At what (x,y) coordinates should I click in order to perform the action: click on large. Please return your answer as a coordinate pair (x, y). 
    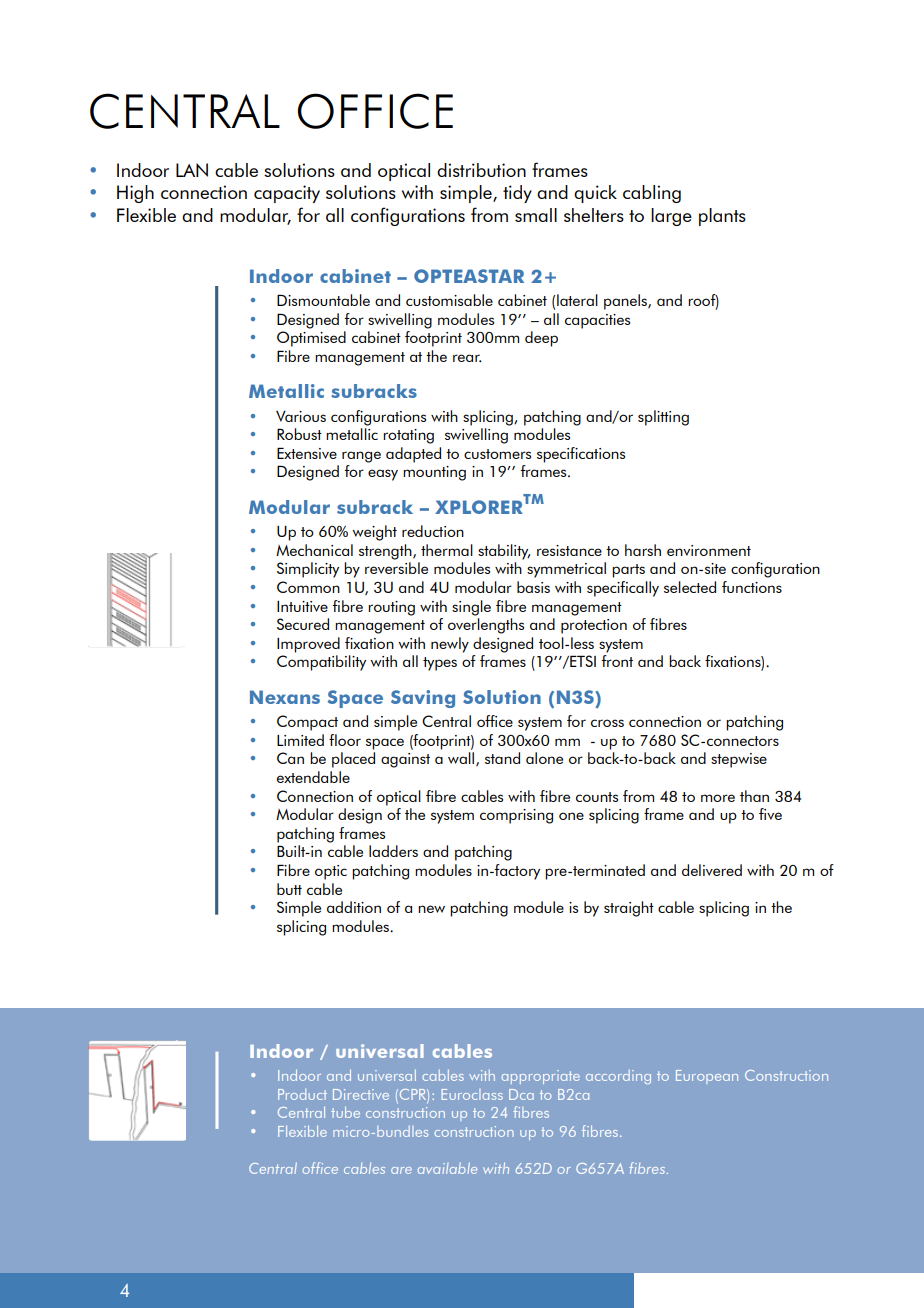
    Looking at the image, I should click on (671, 217).
